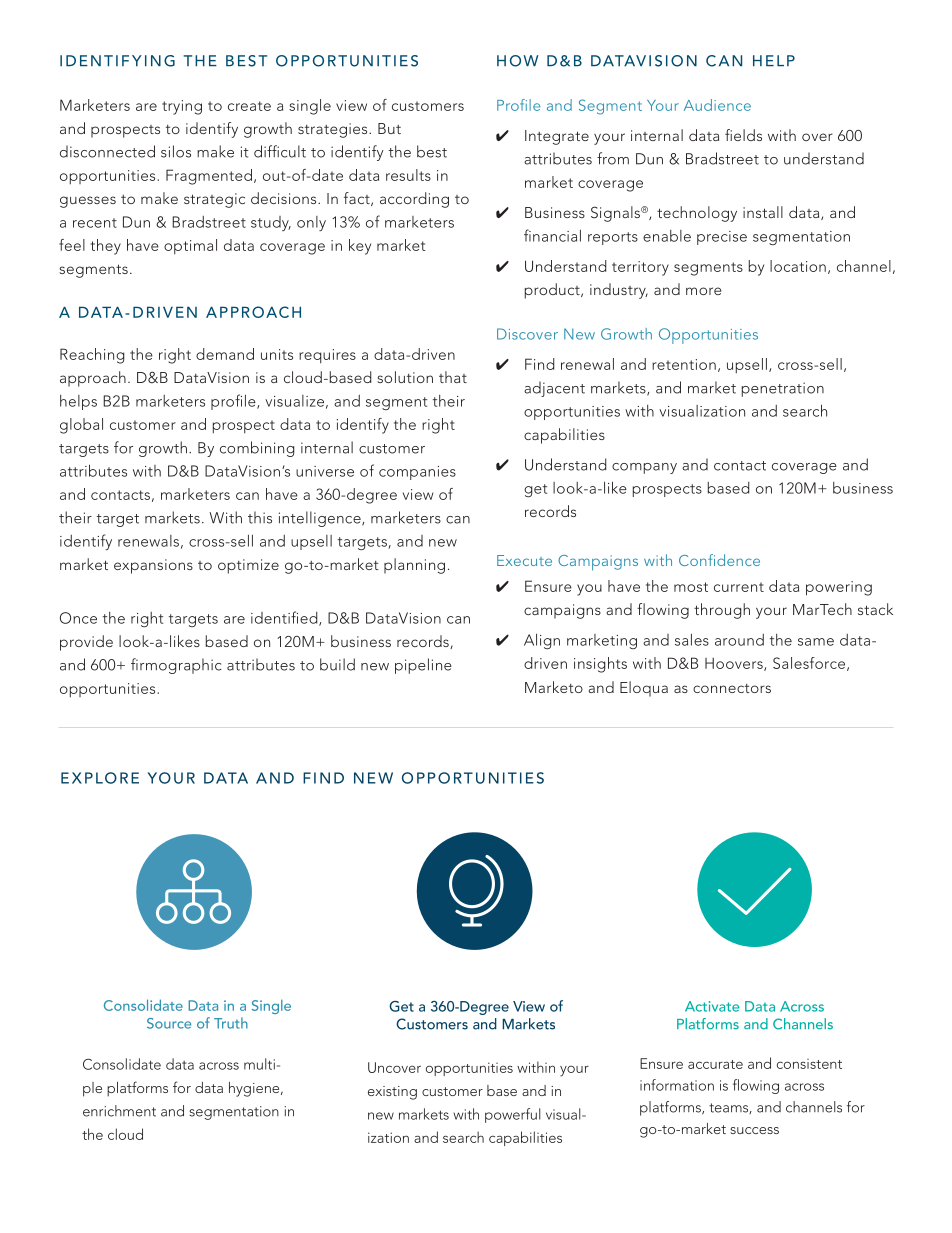  What do you see at coordinates (542, 641) in the screenshot?
I see `Align` at bounding box center [542, 641].
